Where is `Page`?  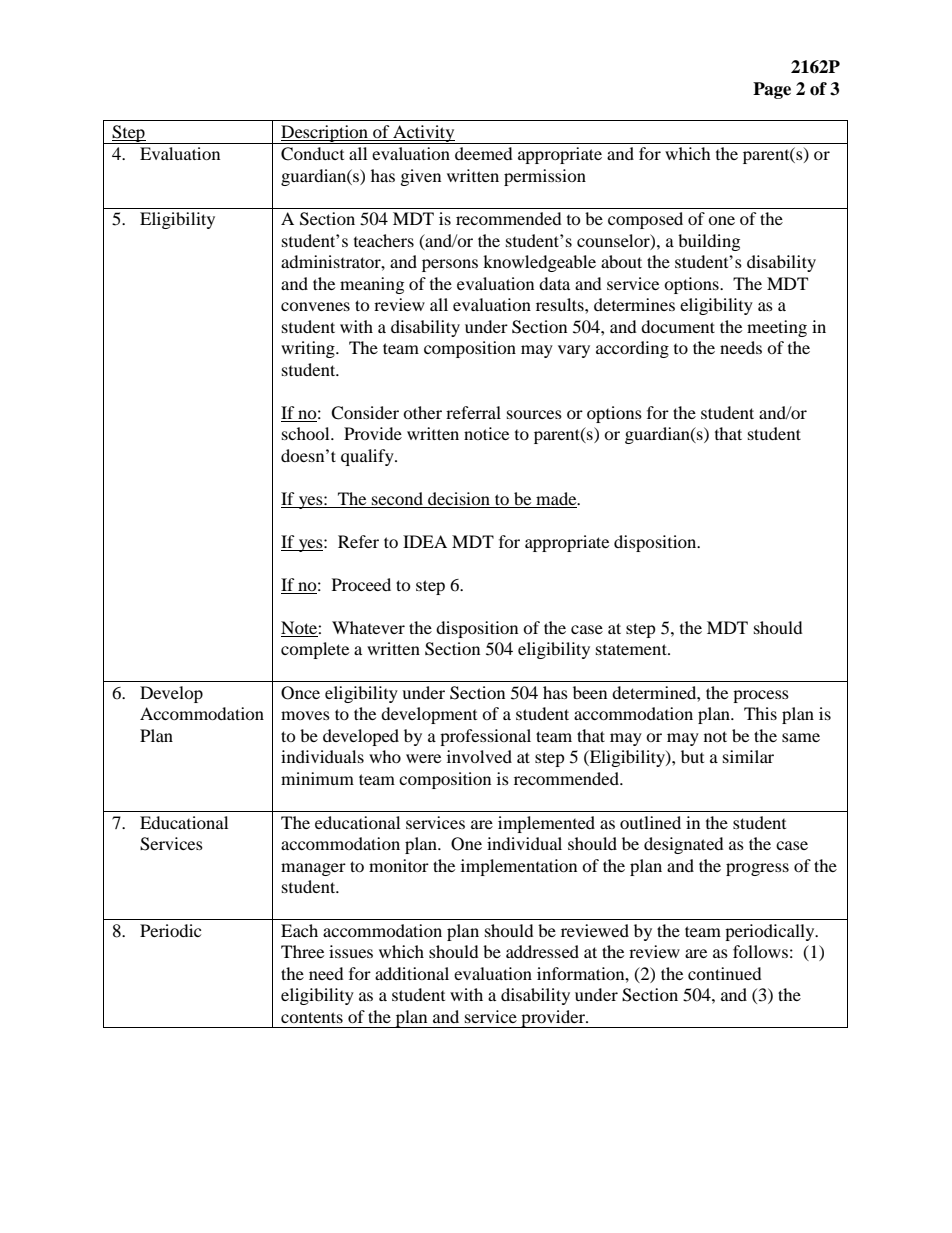
Page is located at coordinates (772, 90).
